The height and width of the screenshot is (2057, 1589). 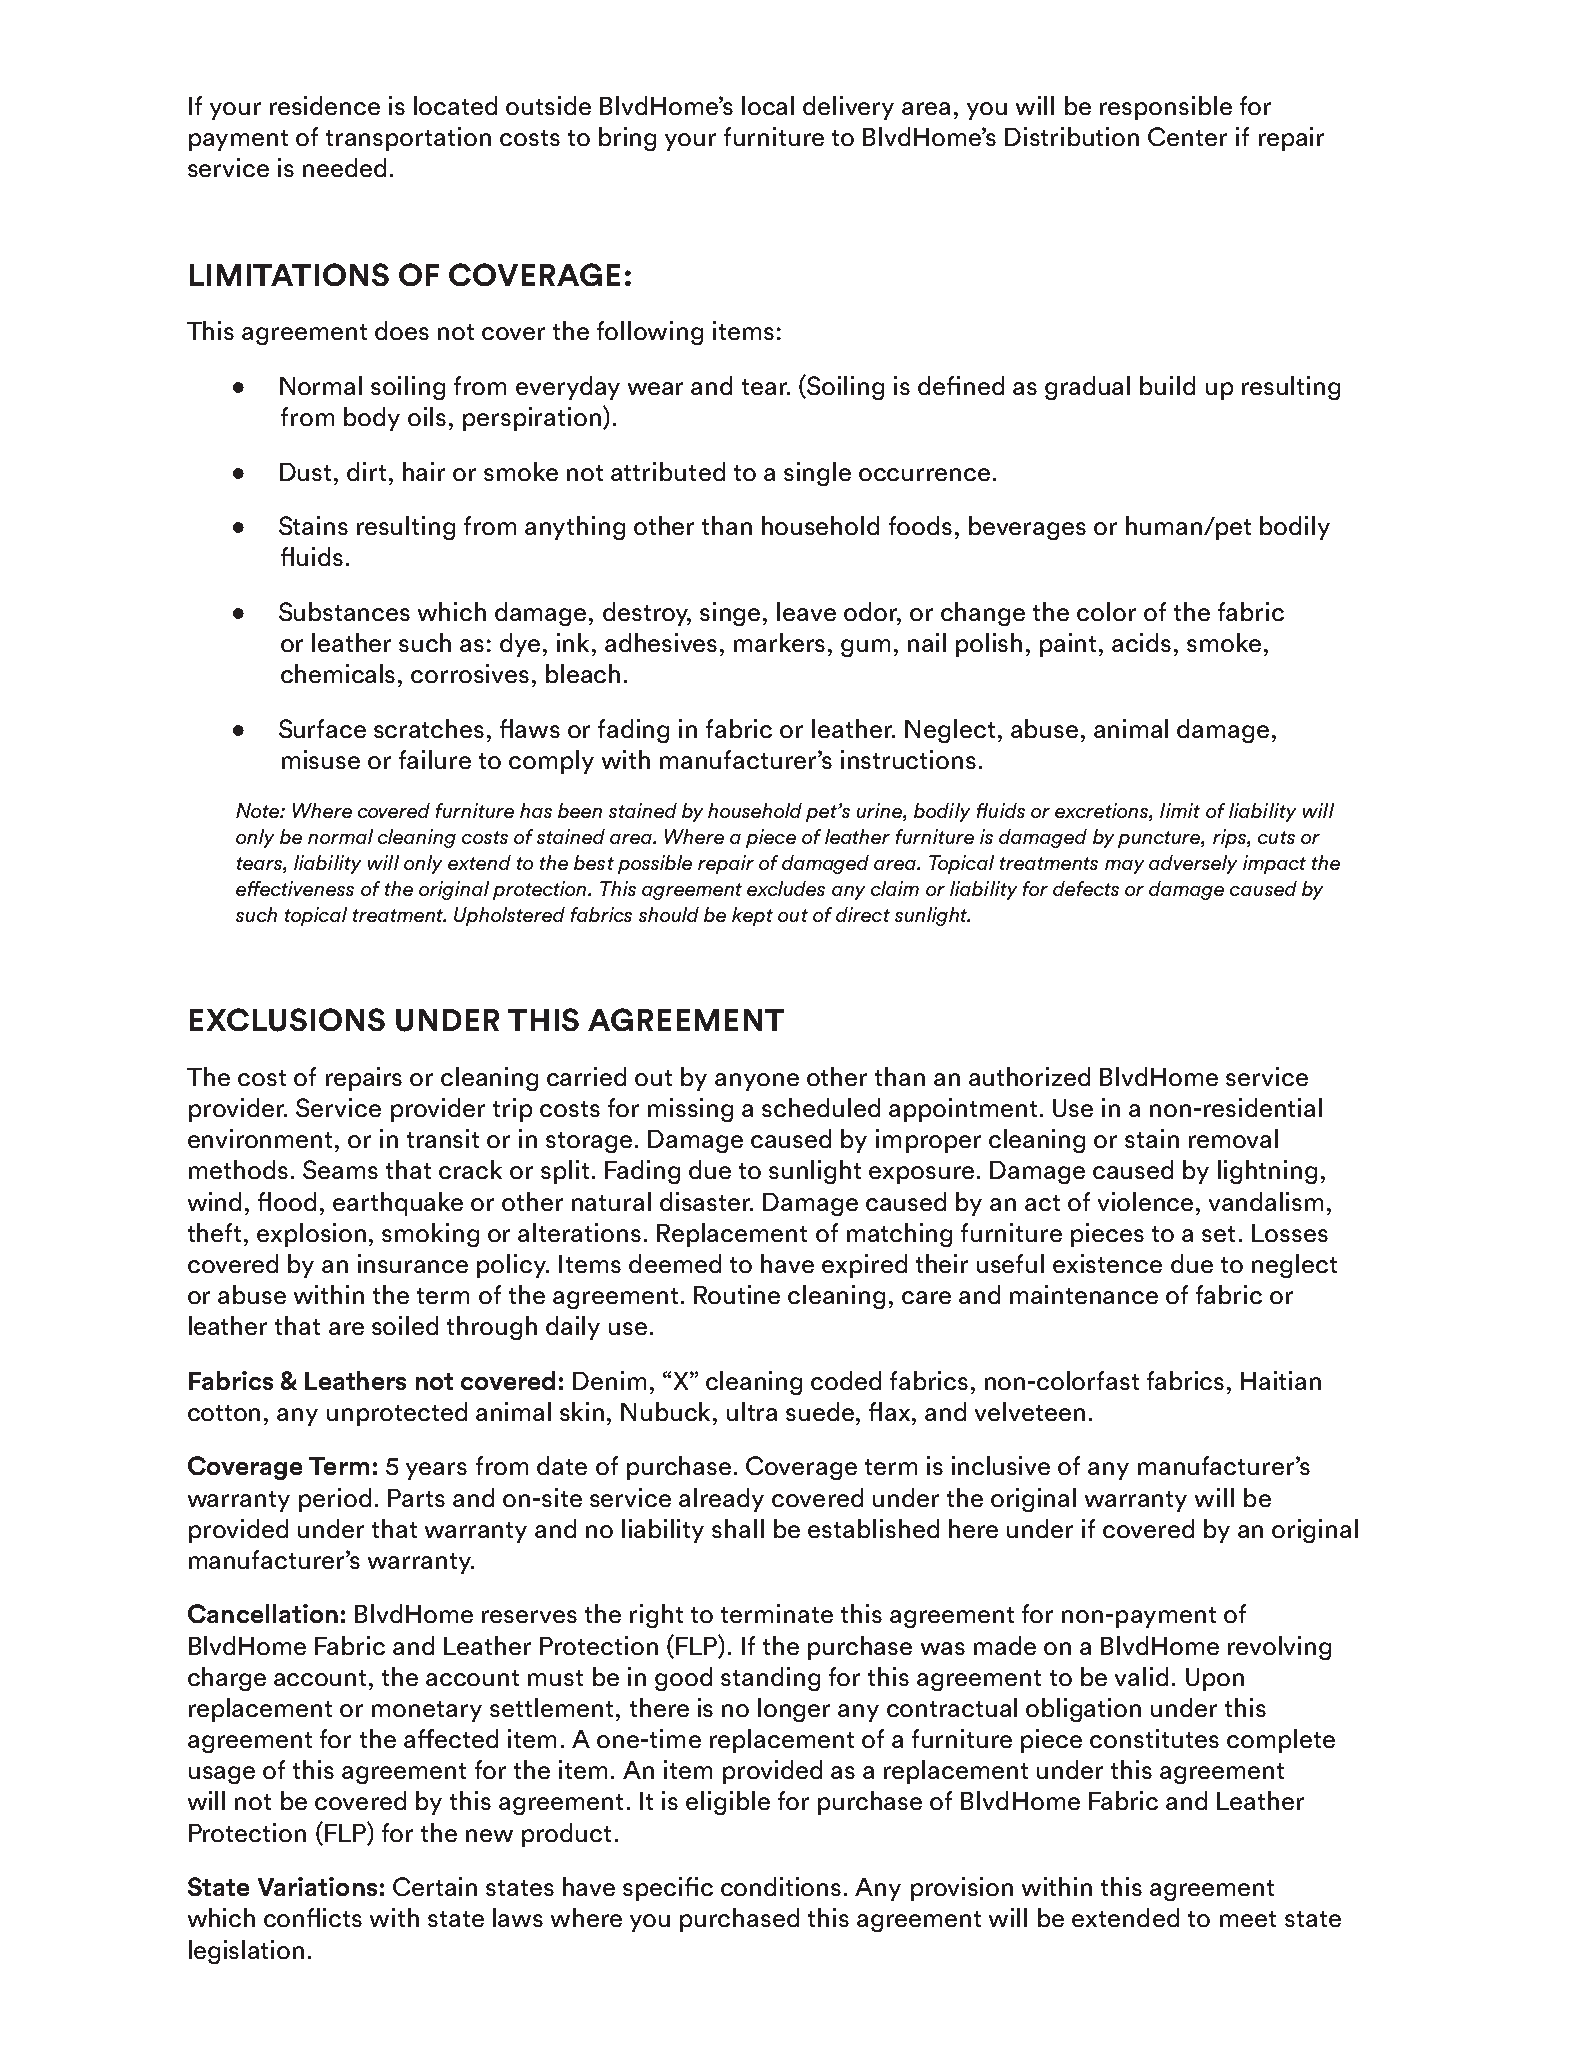 What do you see at coordinates (817, 474) in the screenshot?
I see `single` at bounding box center [817, 474].
